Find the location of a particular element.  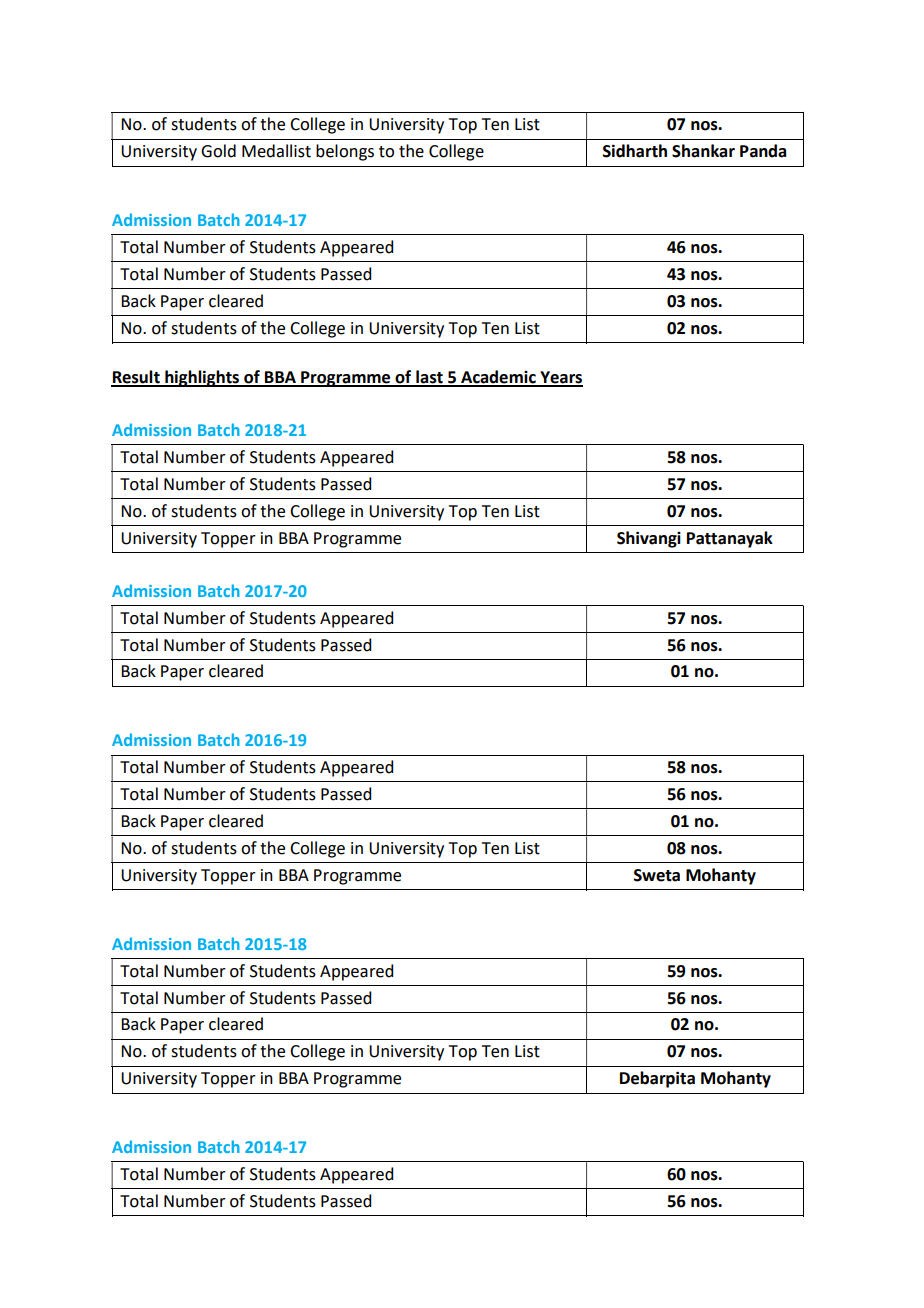

last is located at coordinates (429, 378).
